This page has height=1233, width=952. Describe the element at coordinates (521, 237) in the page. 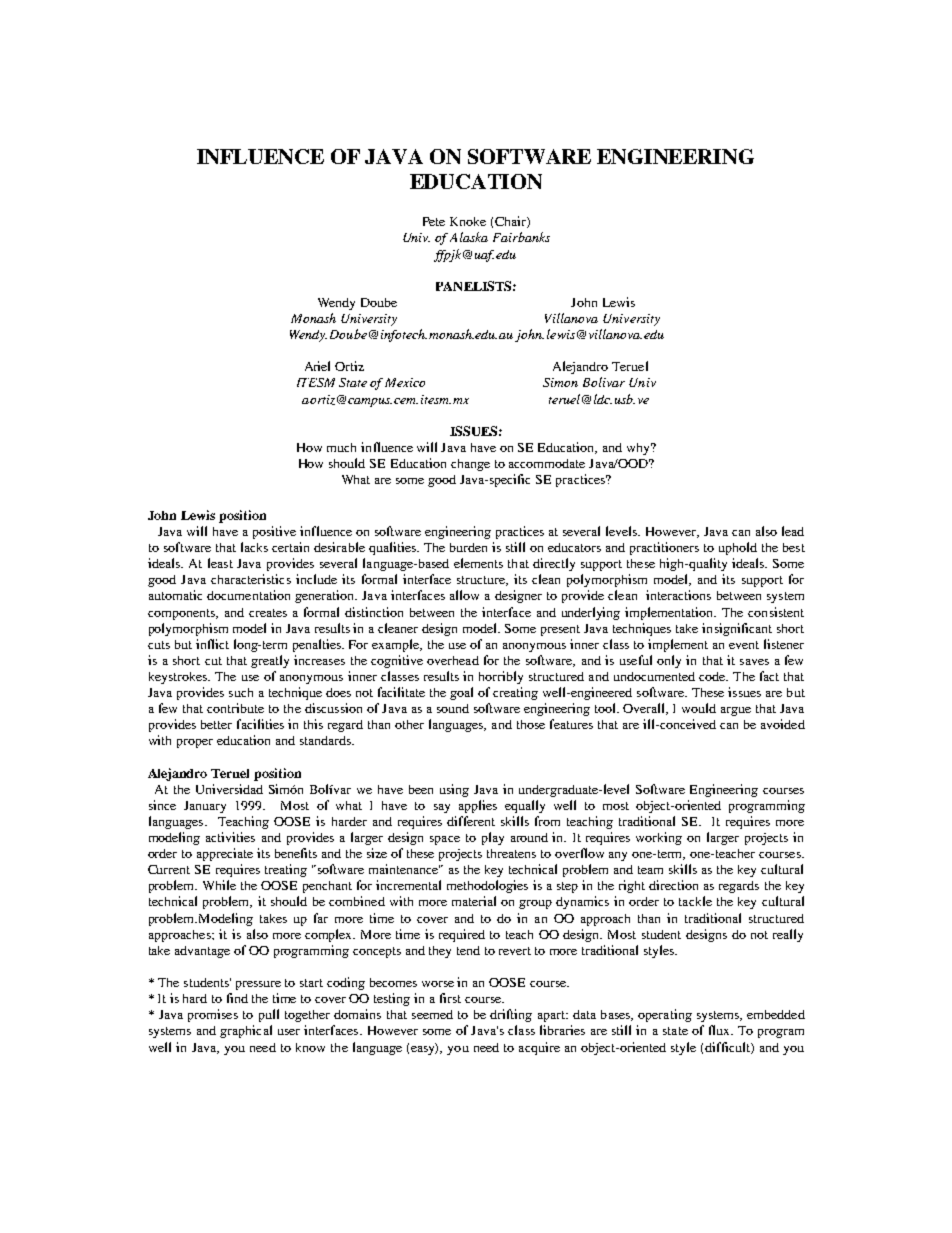

I see `Fairbanks` at that location.
